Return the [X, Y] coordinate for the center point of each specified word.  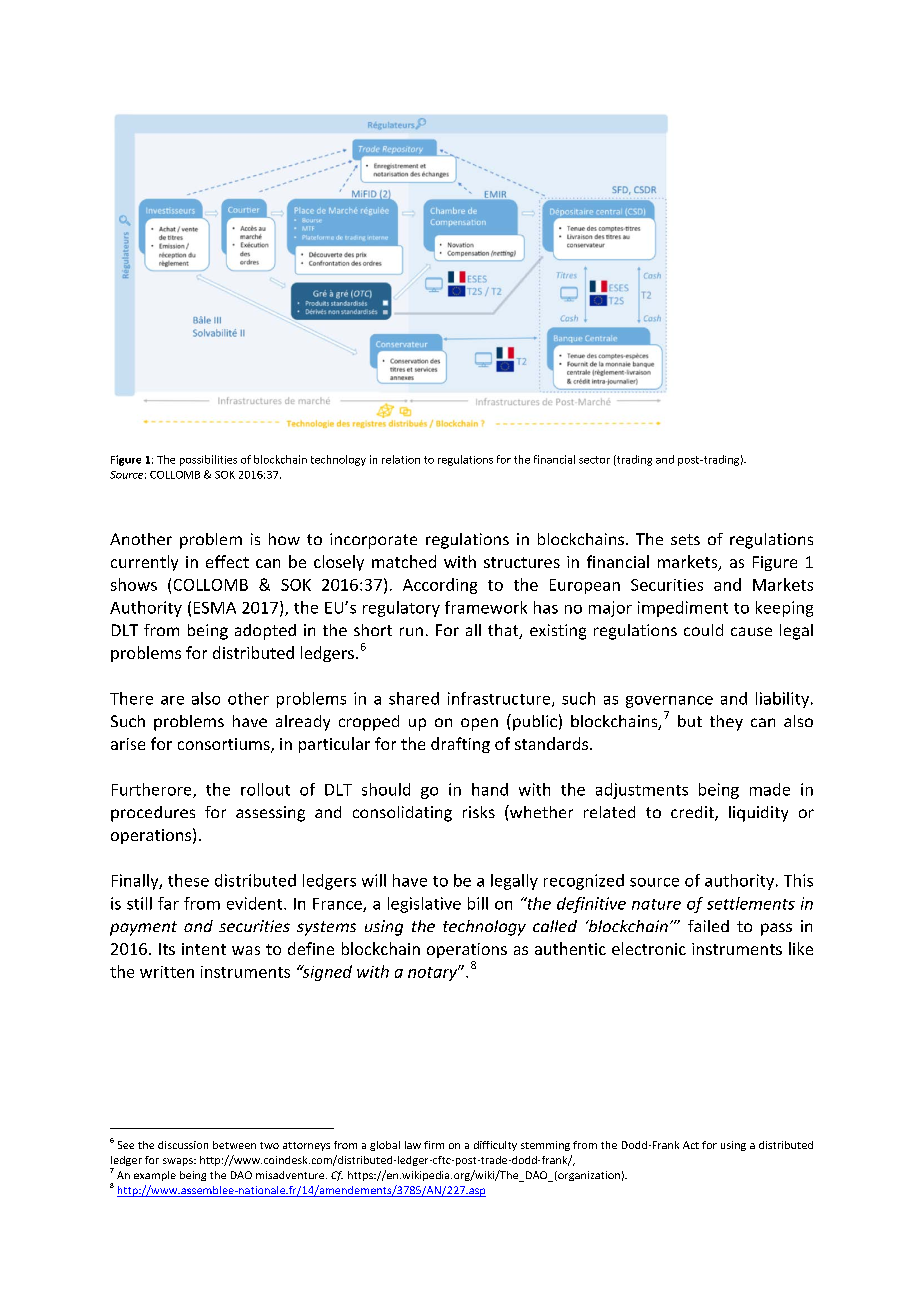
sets [685, 539]
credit [693, 813]
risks [479, 812]
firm [434, 1145]
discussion [183, 1145]
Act [691, 1145]
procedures [153, 814]
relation [401, 459]
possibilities [208, 460]
